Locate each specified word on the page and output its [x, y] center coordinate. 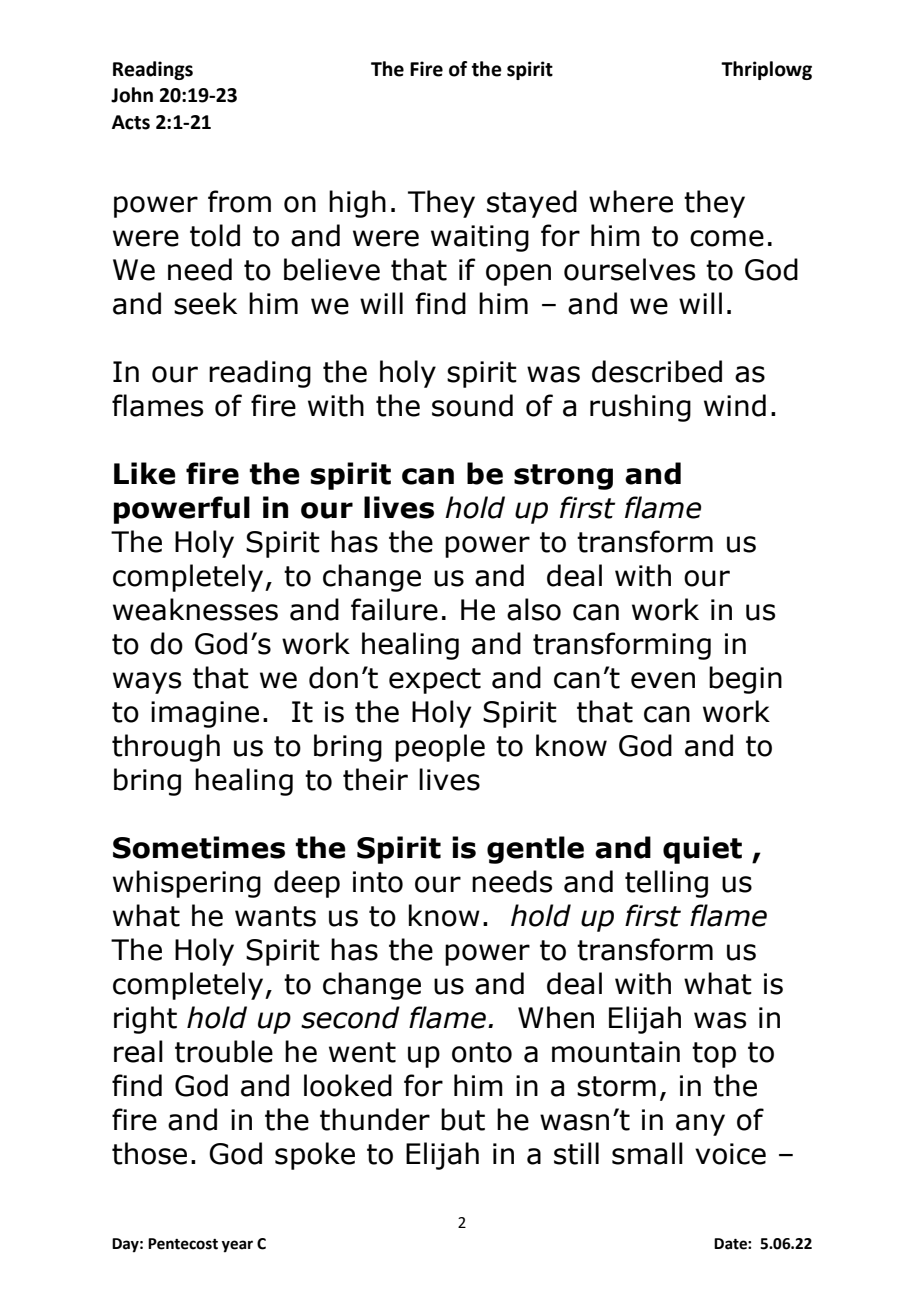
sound [472, 405]
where [631, 201]
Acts [131, 122]
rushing [640, 408]
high [357, 204]
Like [145, 473]
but [463, 1119]
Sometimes [199, 847]
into [378, 882]
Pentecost [183, 1244]
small [647, 1153]
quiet [702, 850]
